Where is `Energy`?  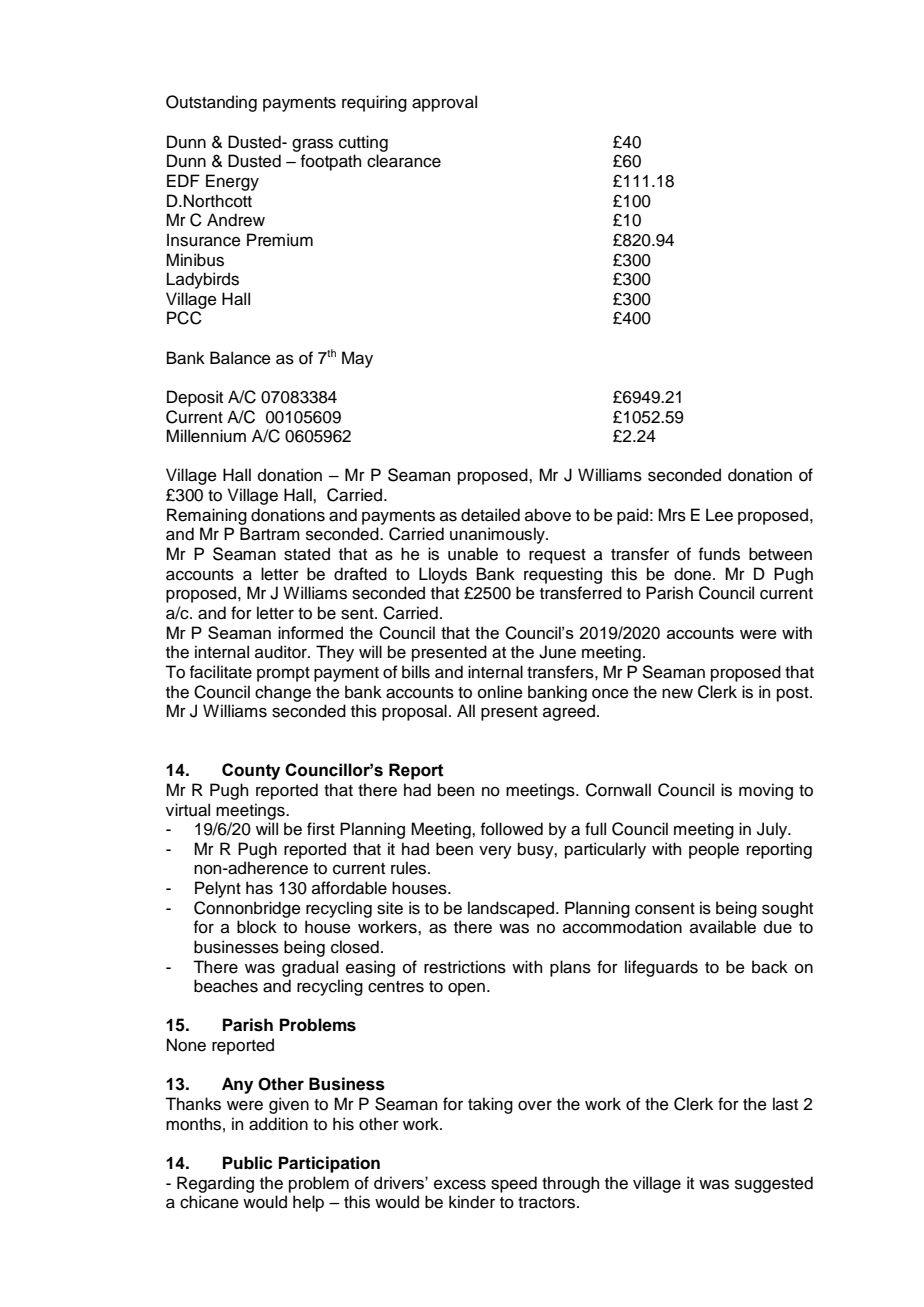
Energy is located at coordinates (232, 182).
